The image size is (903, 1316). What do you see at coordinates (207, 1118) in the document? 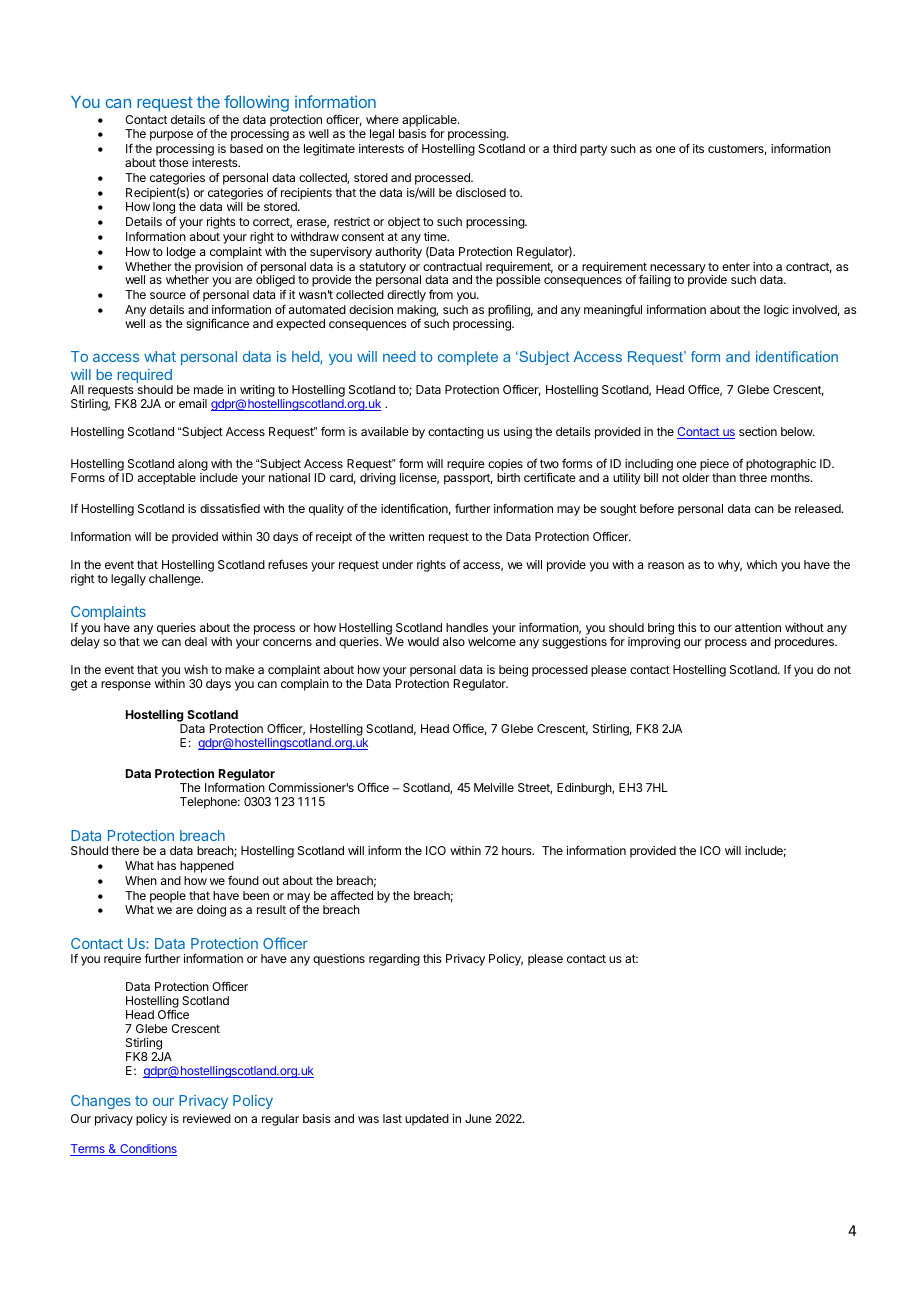
I see `reviewed` at bounding box center [207, 1118].
